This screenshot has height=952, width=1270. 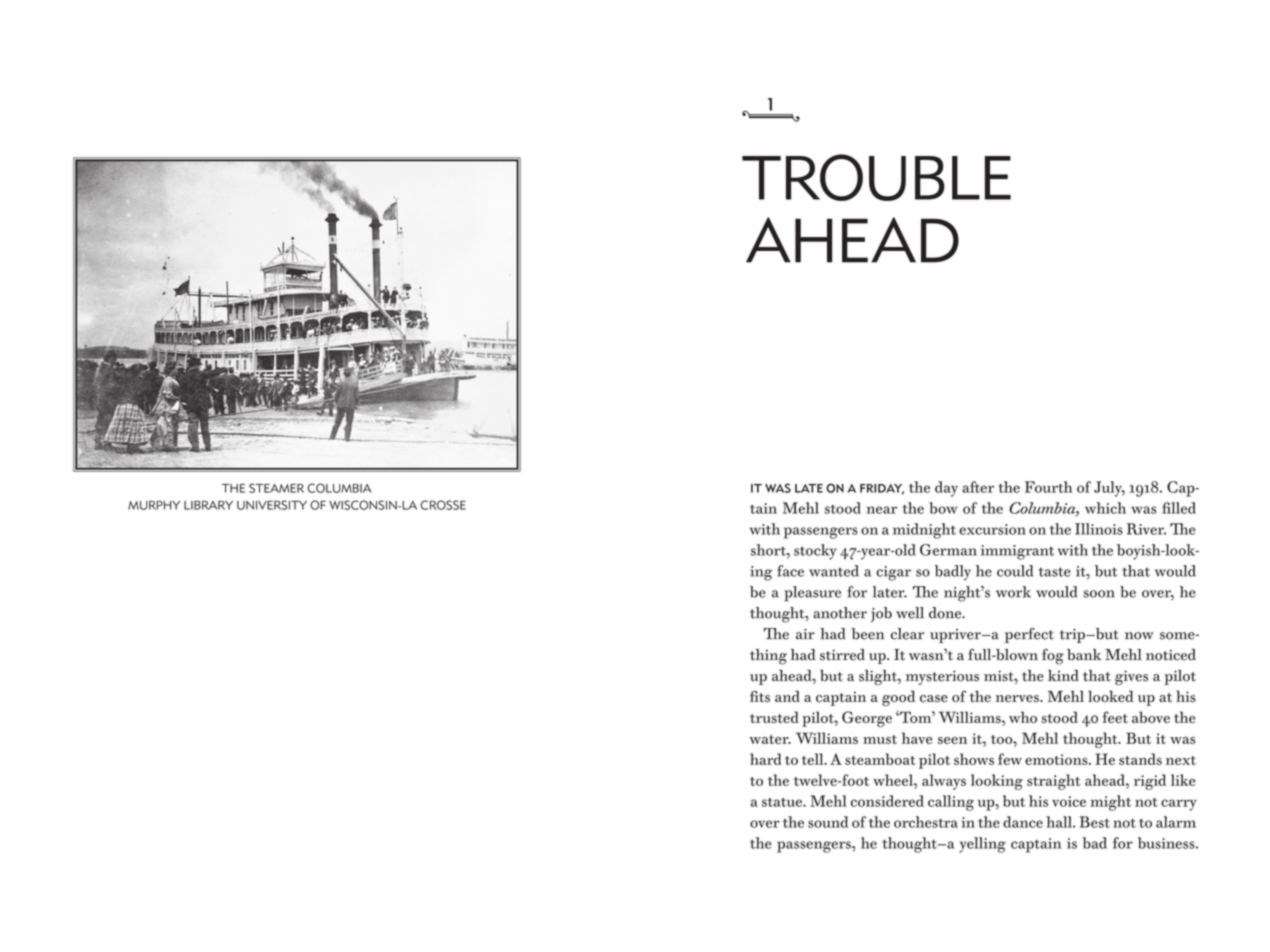 I want to click on Friday, so click(x=882, y=489).
